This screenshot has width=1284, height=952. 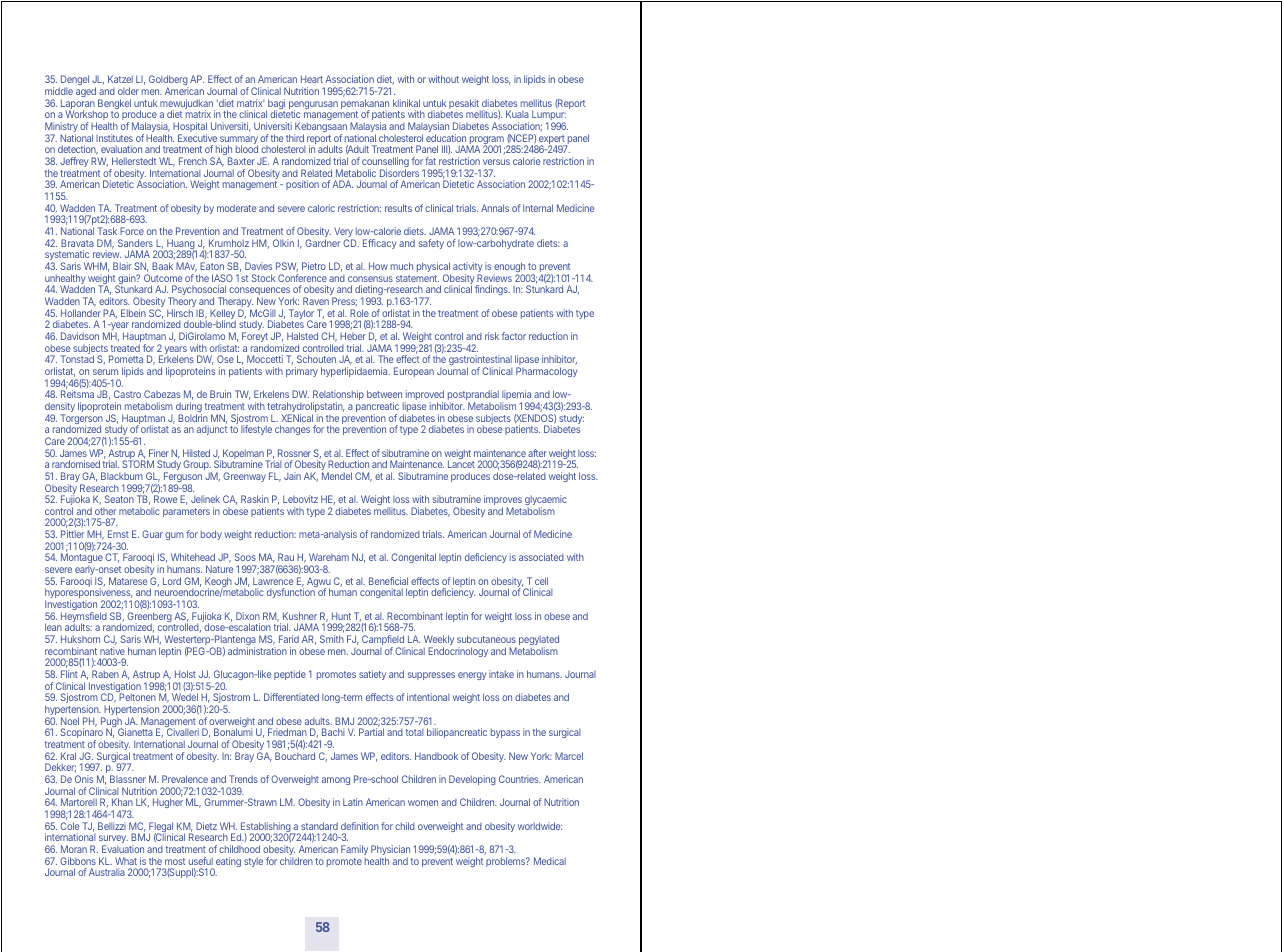 I want to click on Heart, so click(x=312, y=79).
